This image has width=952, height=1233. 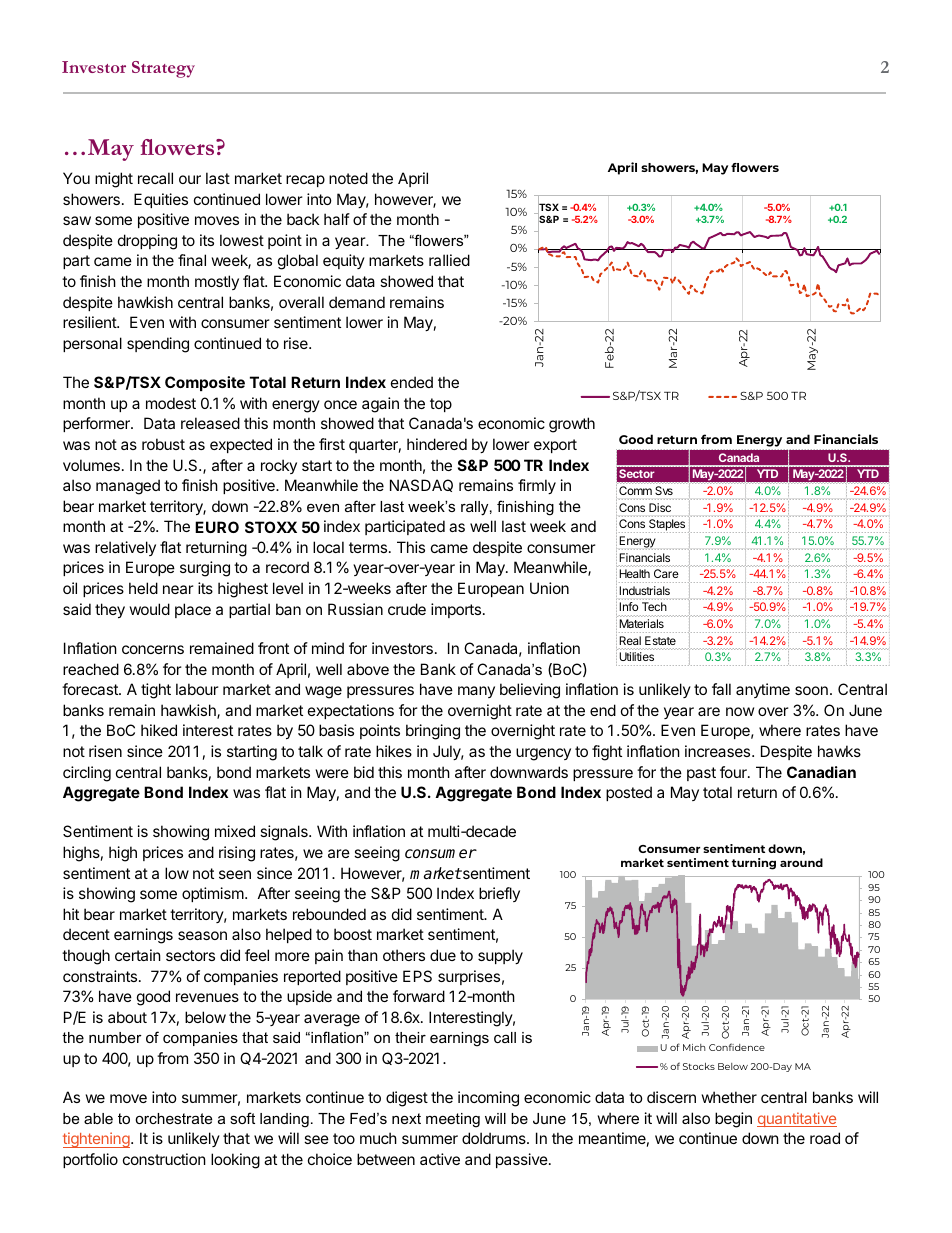 What do you see at coordinates (449, 260) in the image?
I see `rallied` at bounding box center [449, 260].
